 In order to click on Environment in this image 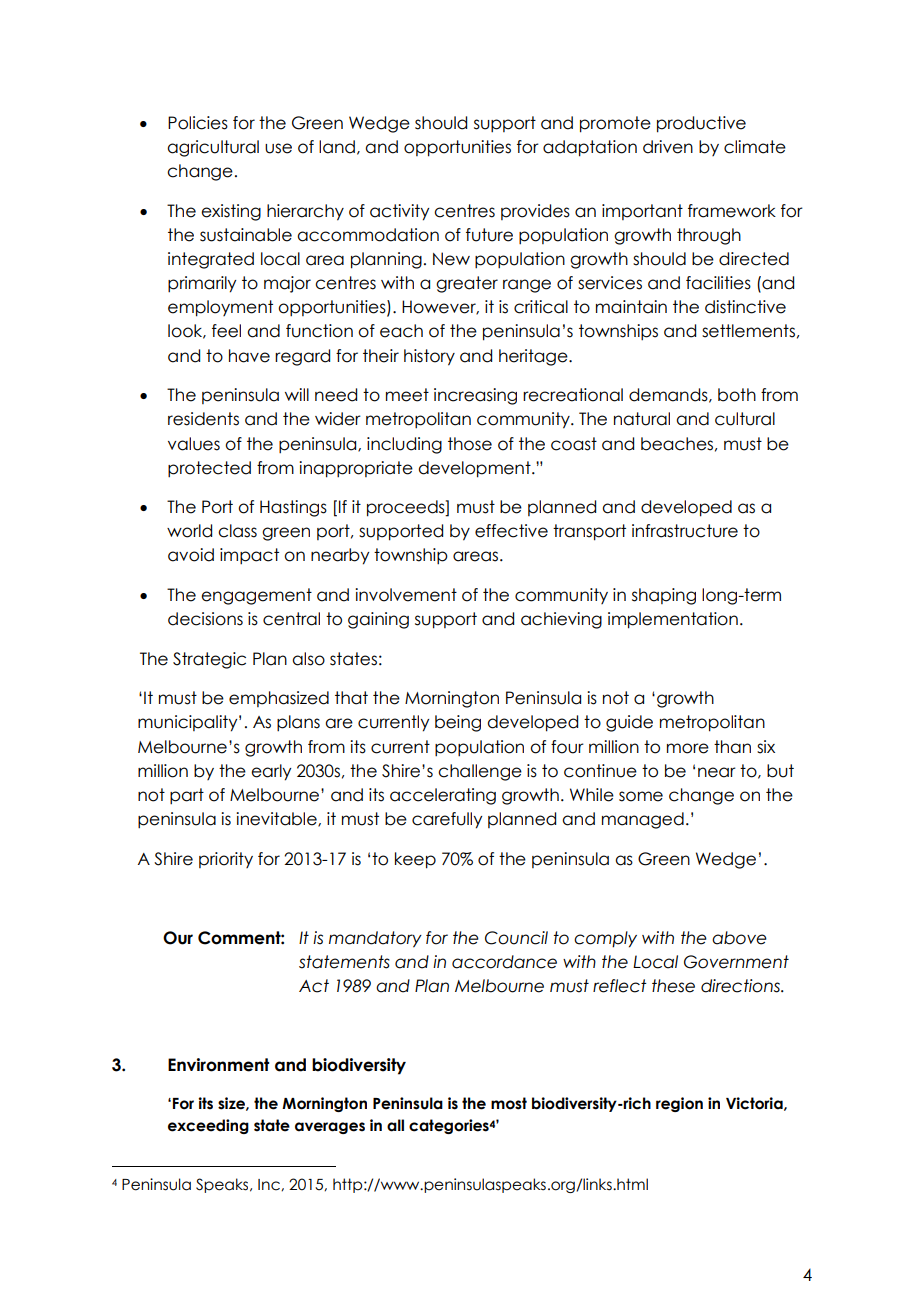, I will do `click(218, 1065)`.
